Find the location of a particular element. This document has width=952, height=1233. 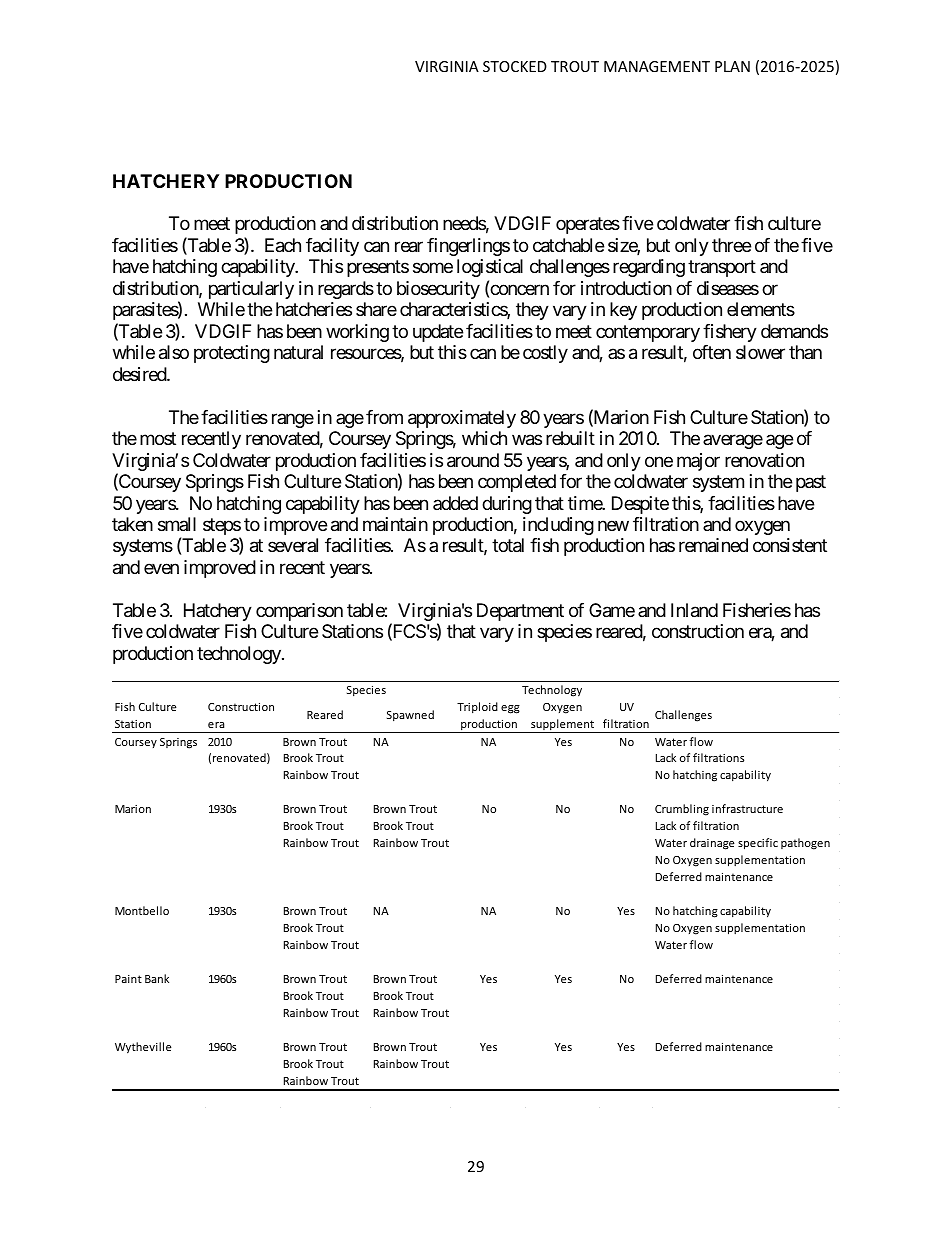

small is located at coordinates (177, 524).
